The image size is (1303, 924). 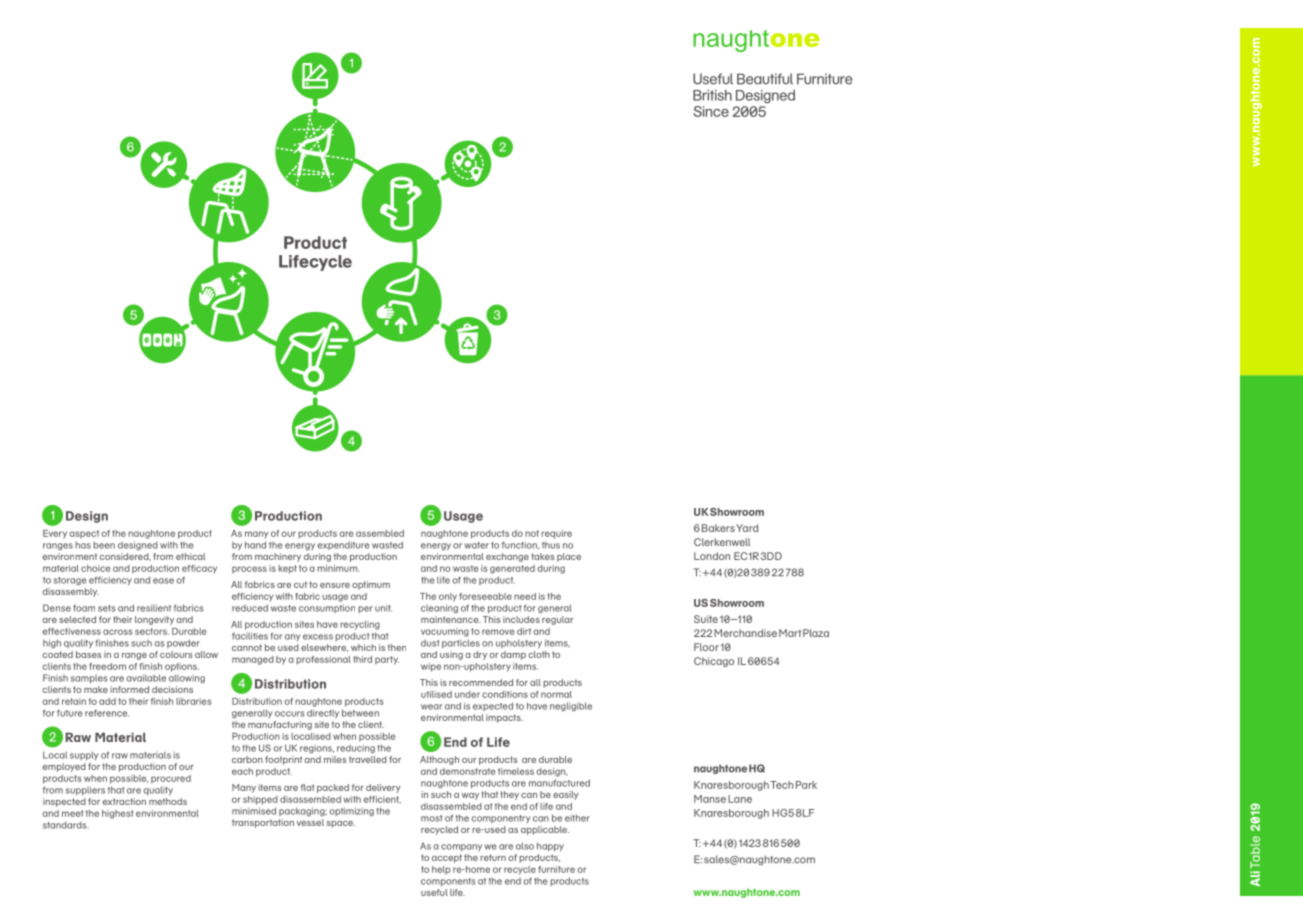 I want to click on most, so click(x=432, y=818).
